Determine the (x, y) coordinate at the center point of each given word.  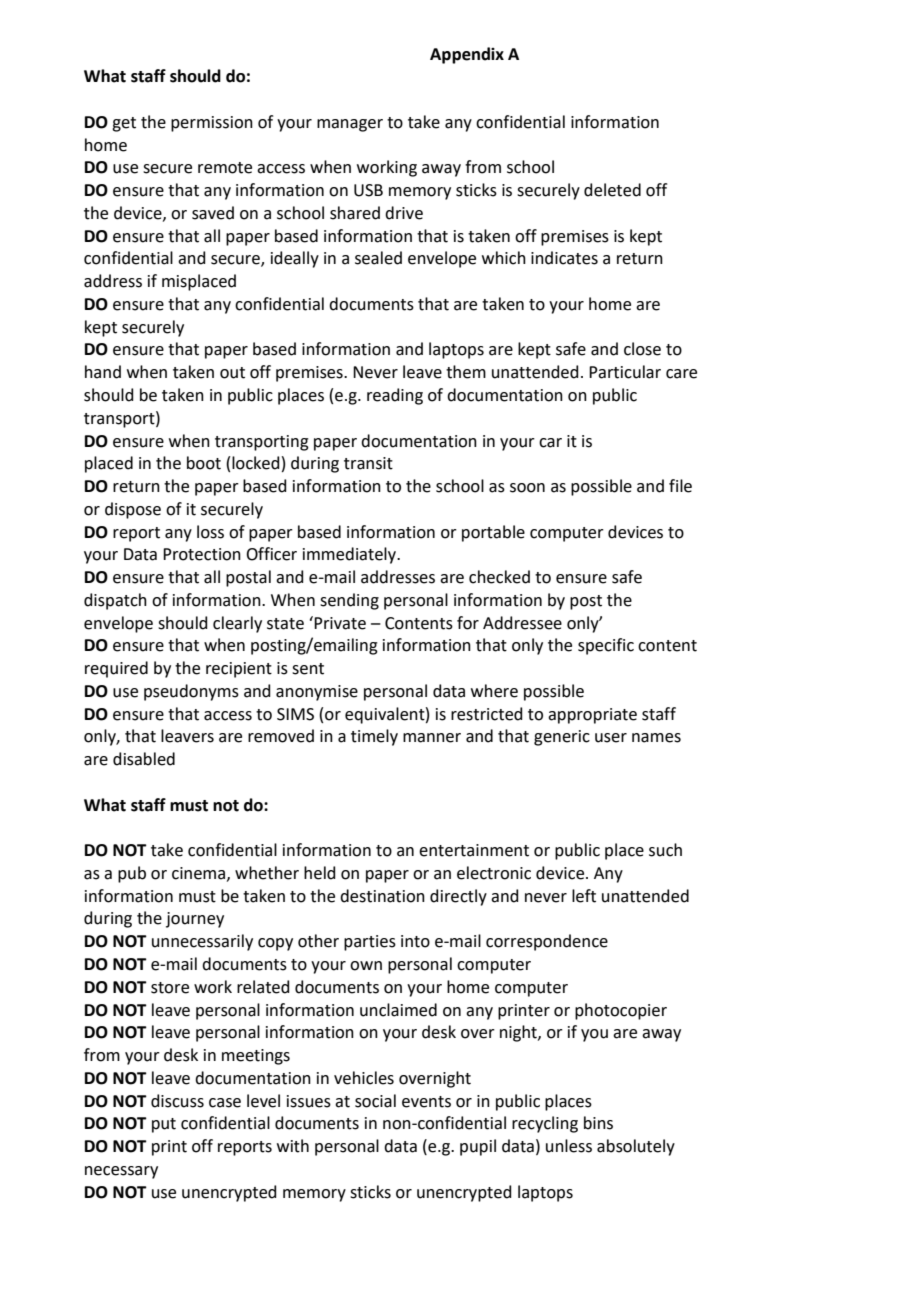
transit (368, 463)
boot (204, 463)
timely (374, 737)
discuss (177, 1101)
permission (212, 124)
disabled (144, 759)
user (611, 738)
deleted (612, 190)
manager (350, 125)
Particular (625, 372)
